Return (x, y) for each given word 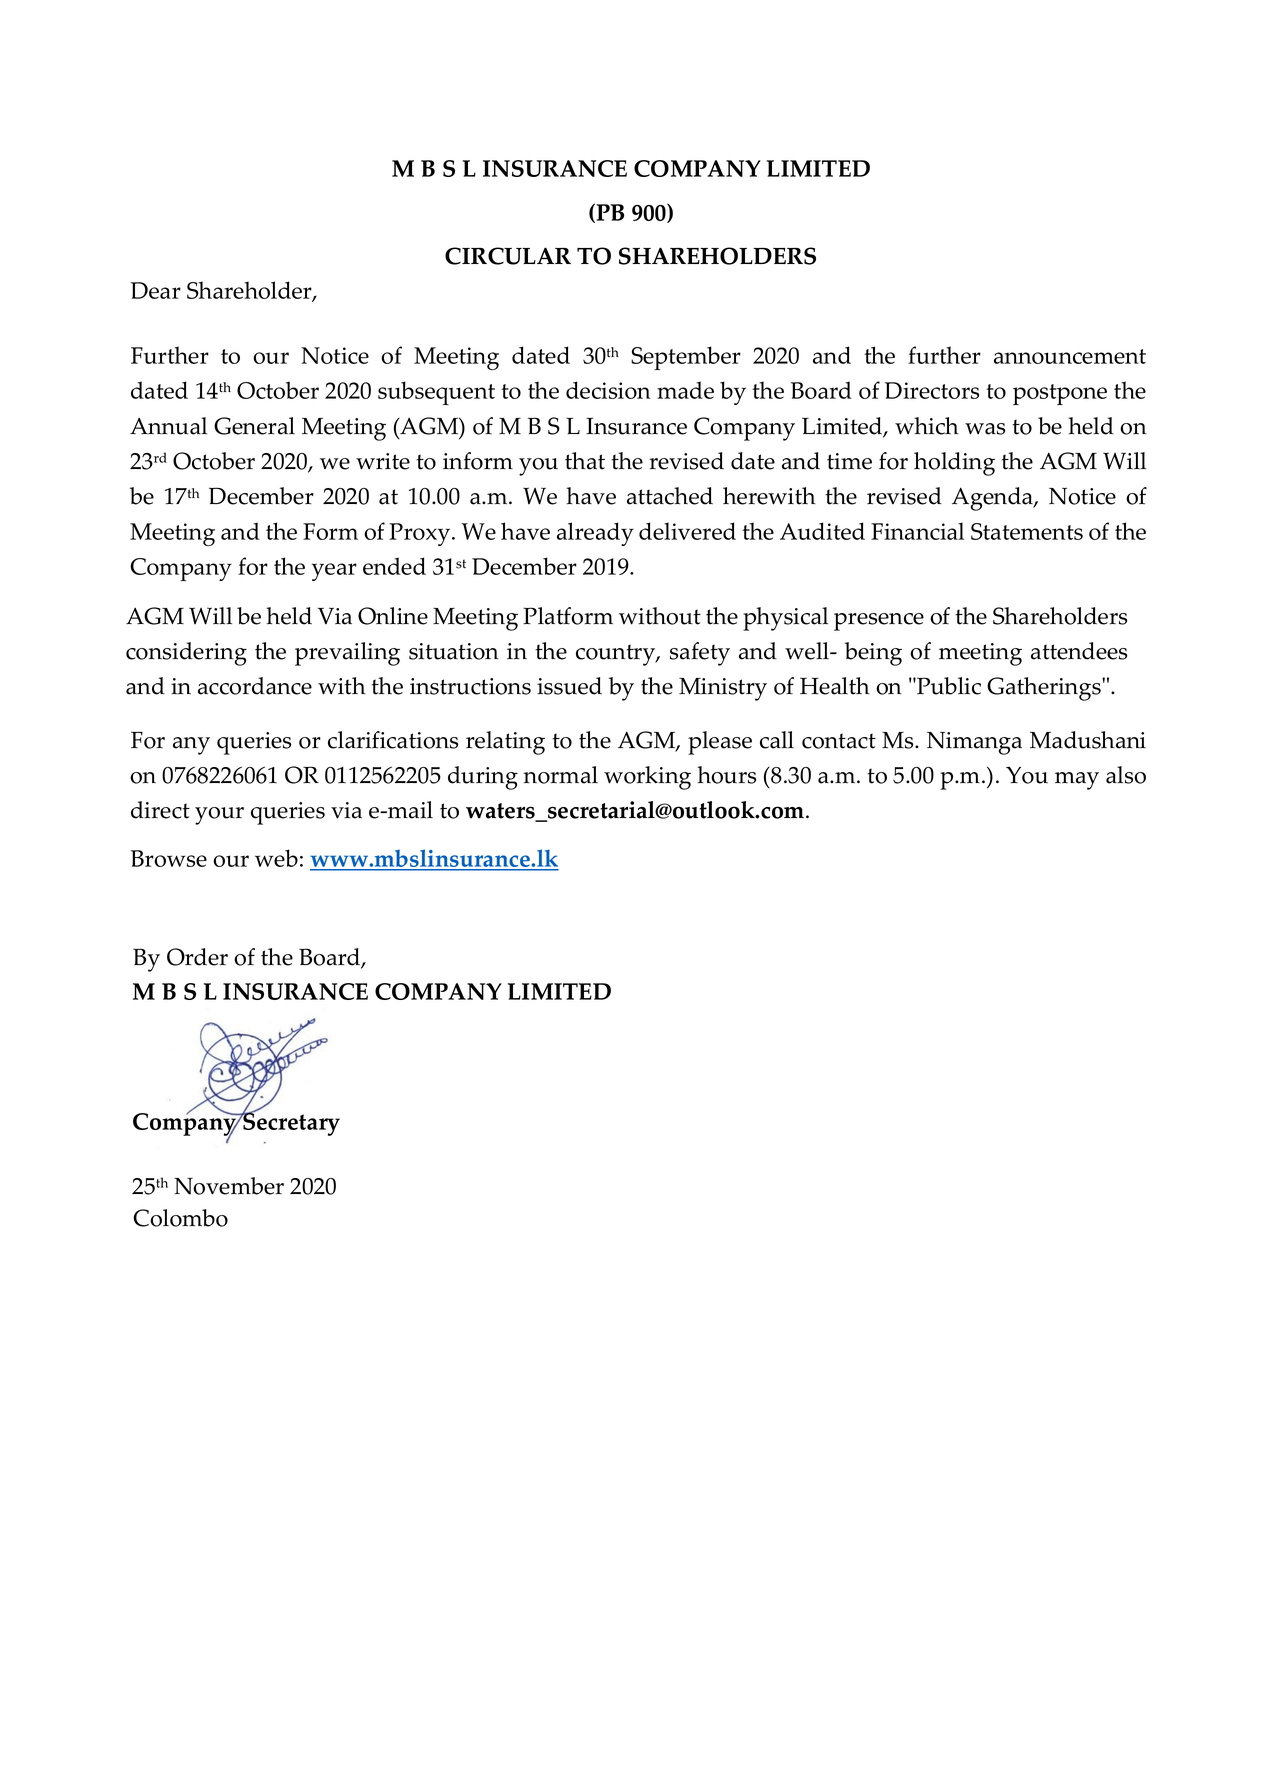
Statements (1027, 531)
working (647, 778)
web (276, 858)
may (1077, 781)
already (595, 534)
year (334, 572)
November (229, 1186)
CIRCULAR (508, 256)
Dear (156, 290)
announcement (1070, 356)
